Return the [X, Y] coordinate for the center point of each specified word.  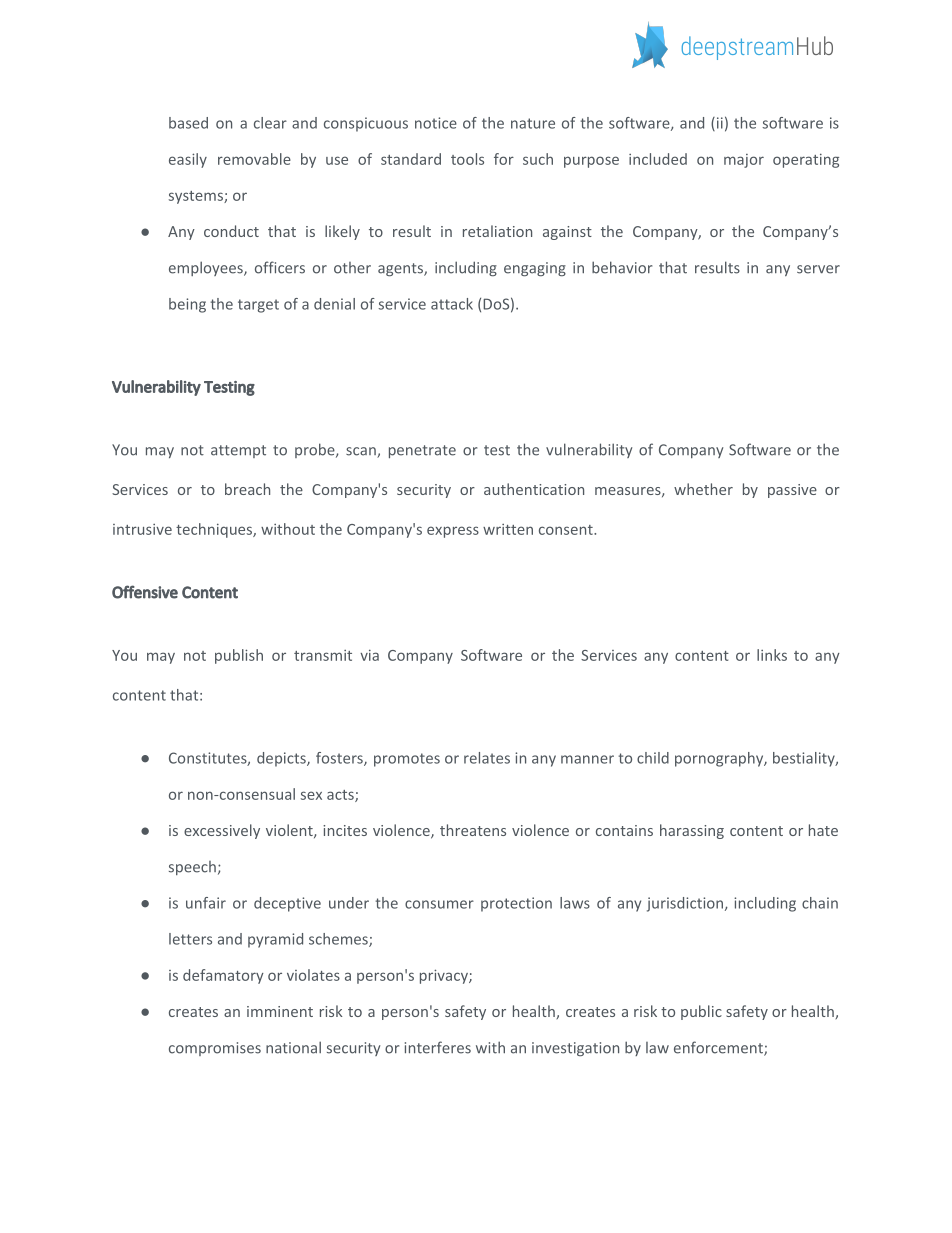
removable [254, 159]
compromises [215, 1049]
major [744, 161]
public [701, 1012]
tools [467, 159]
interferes [438, 1047]
